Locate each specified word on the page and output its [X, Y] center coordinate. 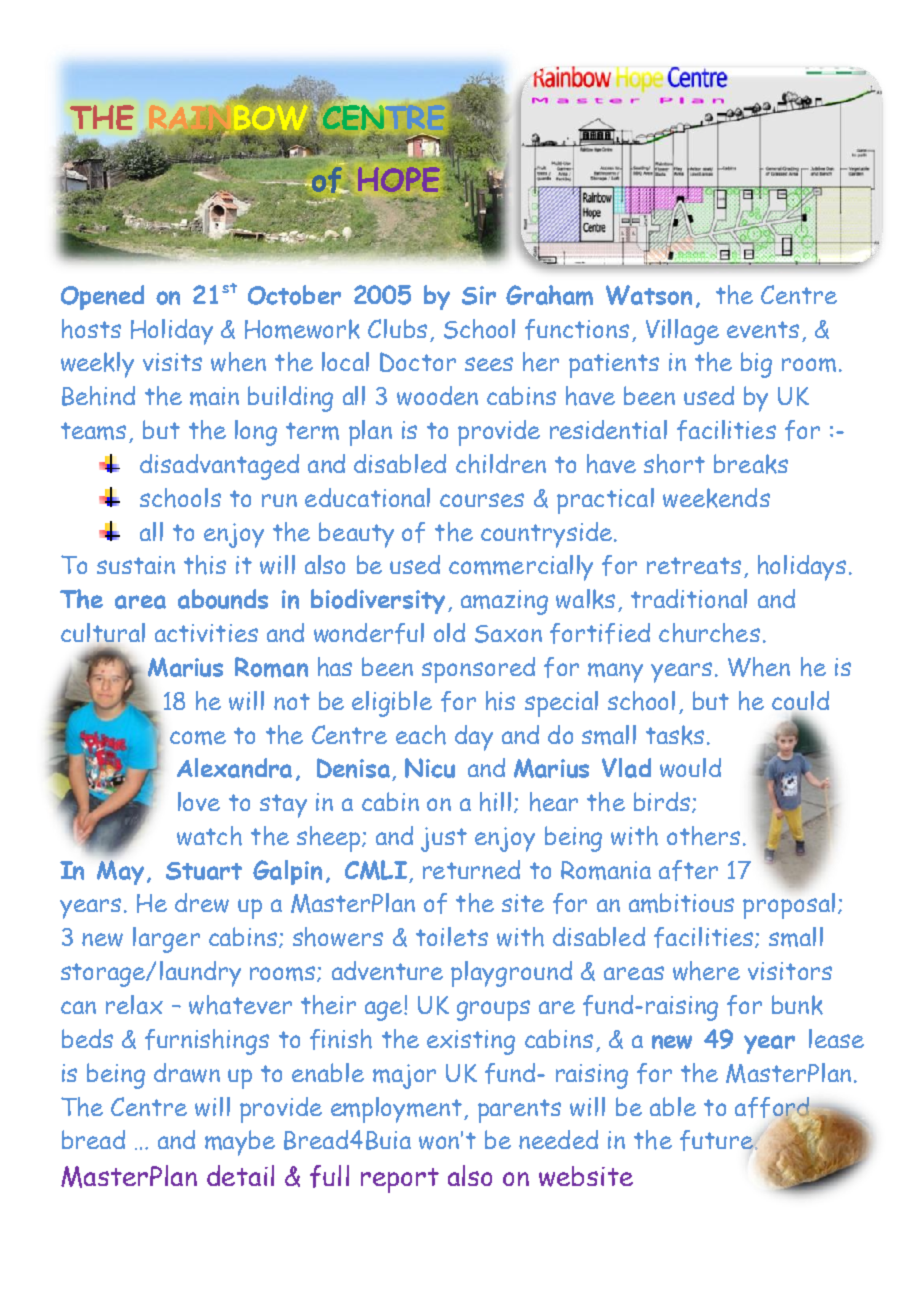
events [763, 329]
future [717, 1140]
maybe [240, 1143]
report [400, 1180]
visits [172, 362]
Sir [479, 295]
